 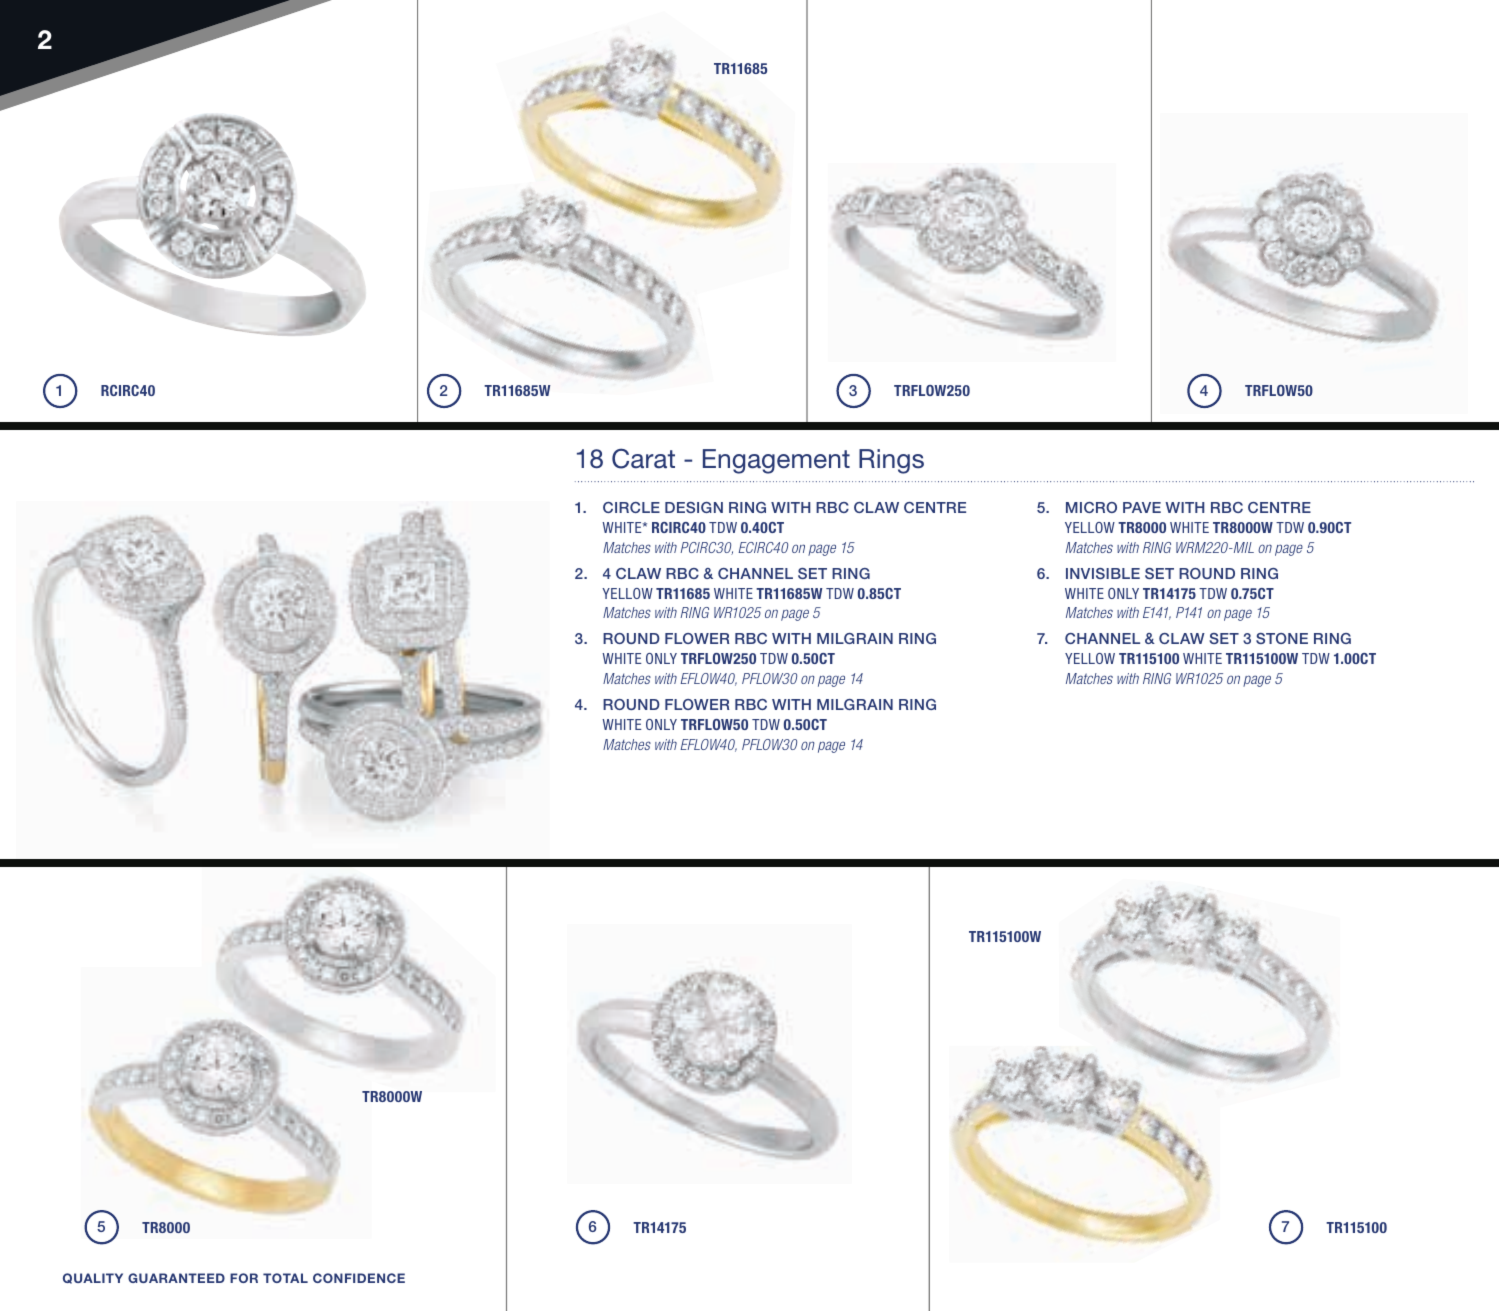 What do you see at coordinates (1282, 638) in the screenshot?
I see `STONE` at bounding box center [1282, 638].
